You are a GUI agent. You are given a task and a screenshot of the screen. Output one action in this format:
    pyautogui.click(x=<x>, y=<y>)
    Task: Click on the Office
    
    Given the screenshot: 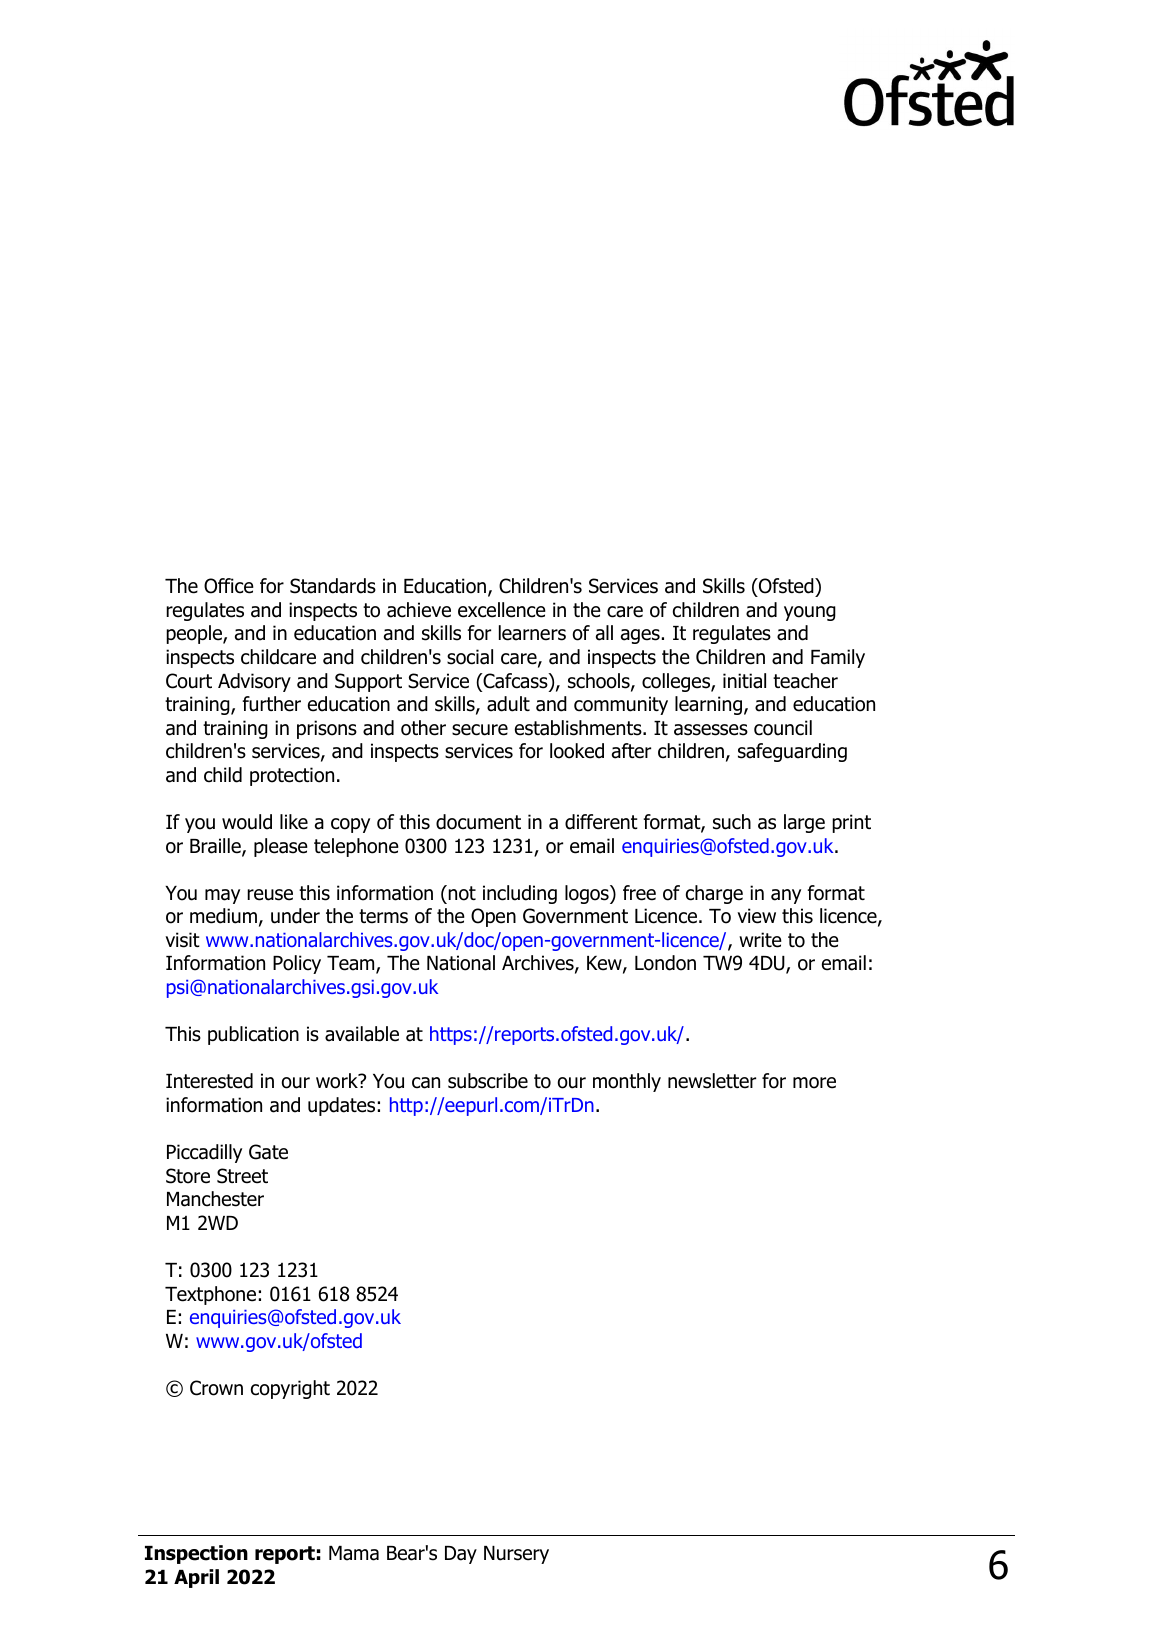 What is the action you would take?
    pyautogui.click(x=229, y=586)
